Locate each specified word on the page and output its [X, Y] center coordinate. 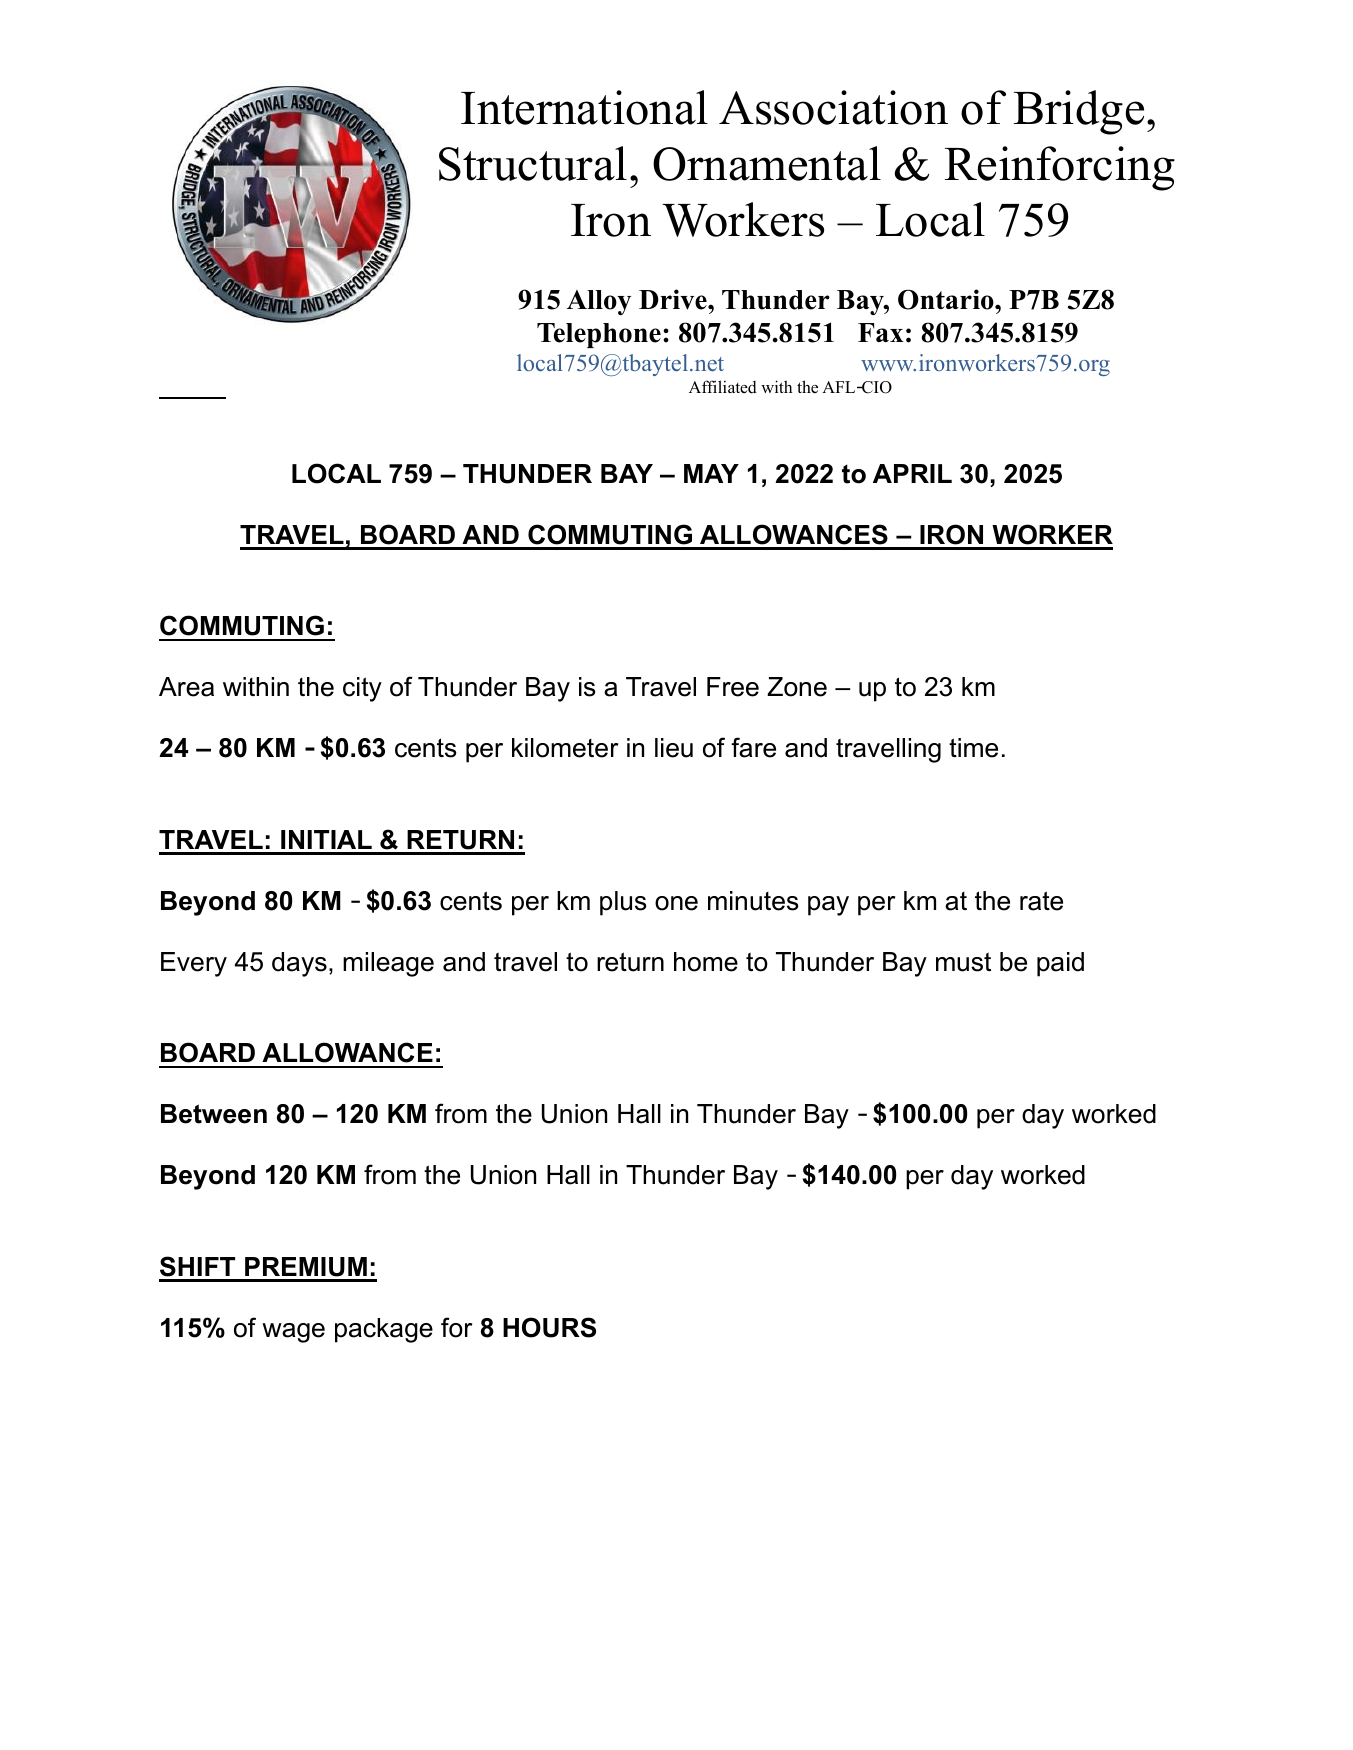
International [584, 107]
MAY [711, 473]
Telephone [599, 335]
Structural [533, 163]
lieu [674, 748]
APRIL [912, 473]
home [706, 962]
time [973, 748]
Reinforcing [1060, 168]
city [362, 689]
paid [1060, 964]
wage [293, 1333]
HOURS [549, 1327]
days [299, 964]
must [963, 962]
